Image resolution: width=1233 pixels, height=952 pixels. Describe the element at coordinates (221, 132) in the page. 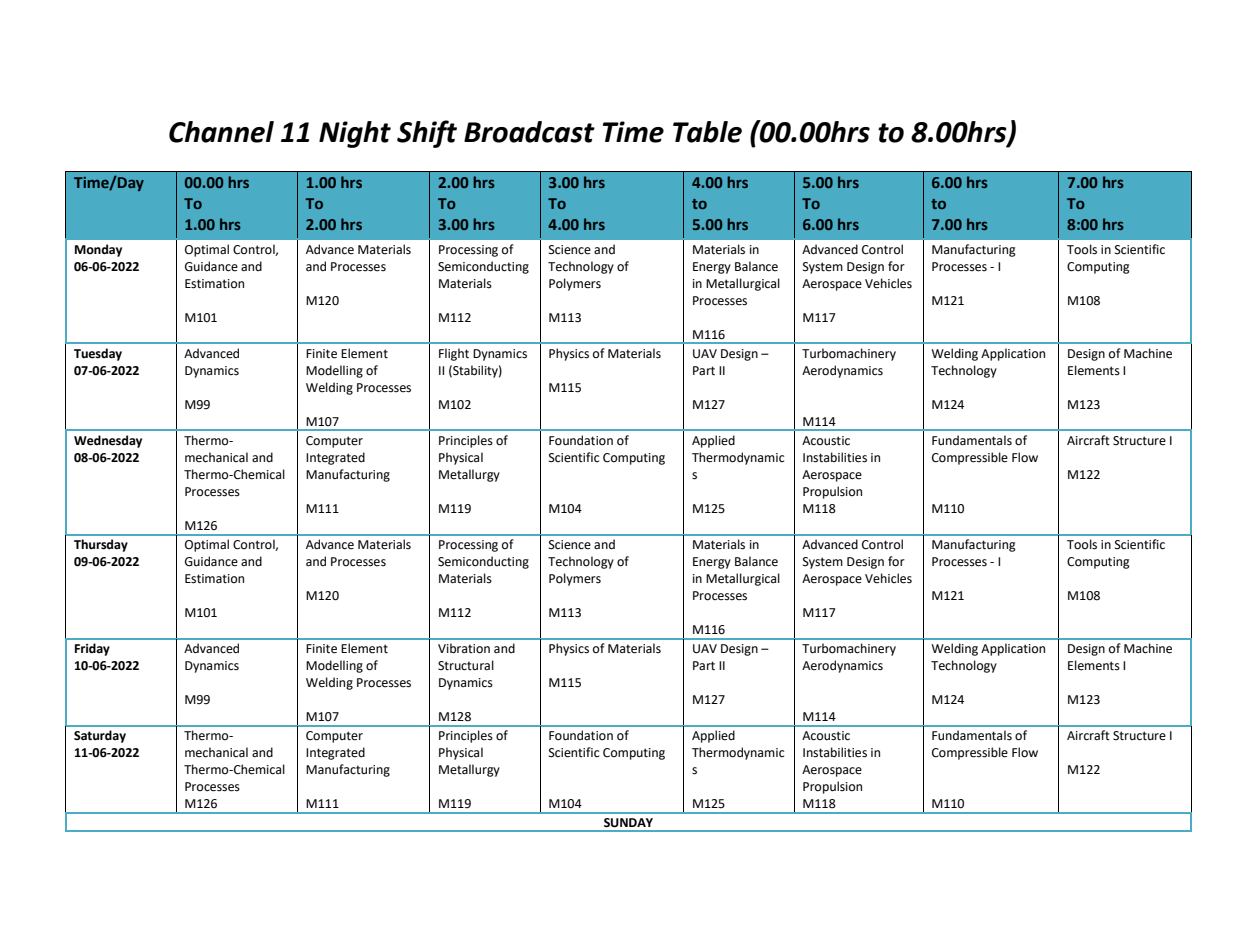

I see `Channel` at that location.
